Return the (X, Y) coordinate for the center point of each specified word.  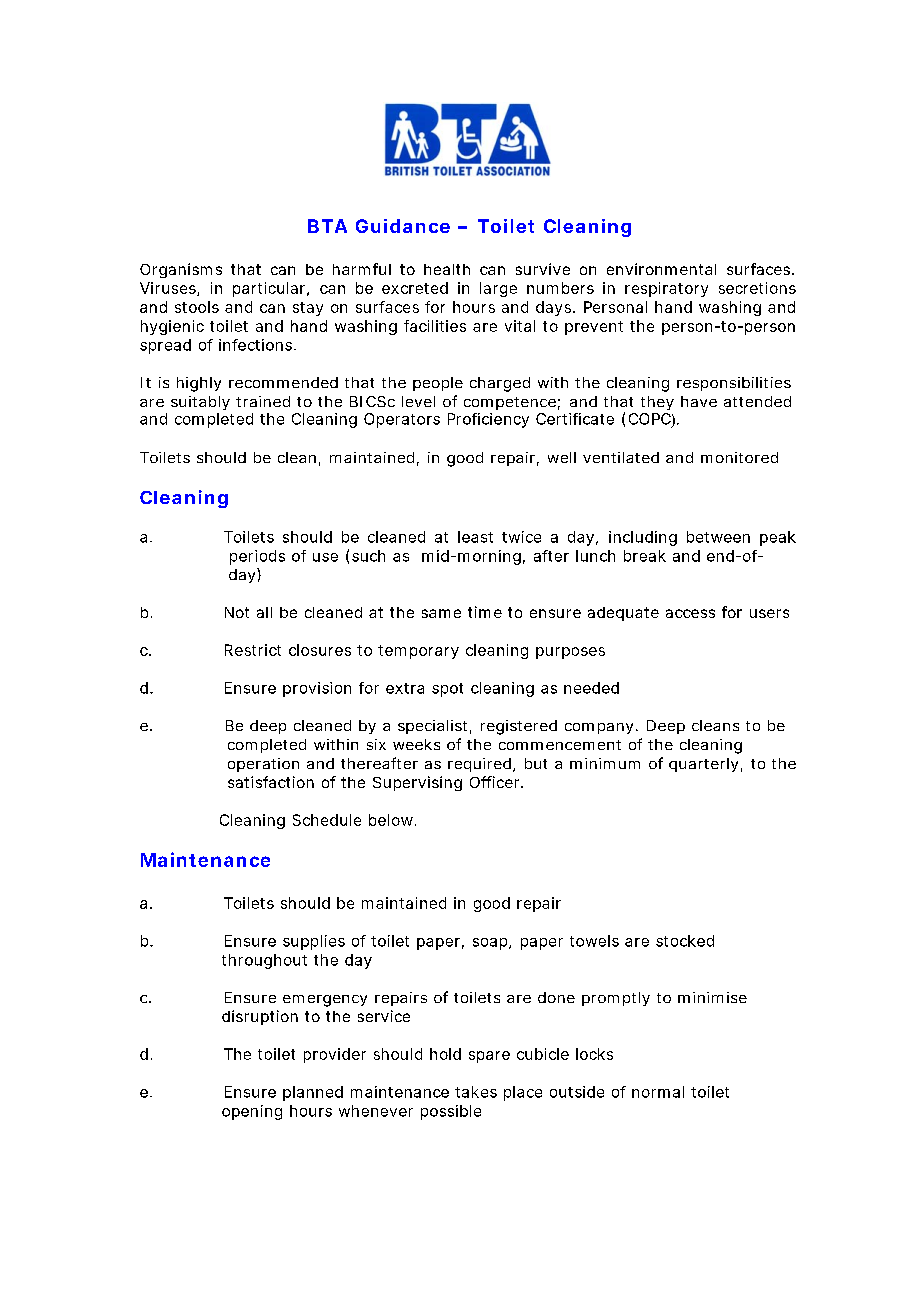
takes (476, 1092)
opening (252, 1112)
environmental (661, 269)
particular (270, 289)
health (447, 269)
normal (658, 1092)
